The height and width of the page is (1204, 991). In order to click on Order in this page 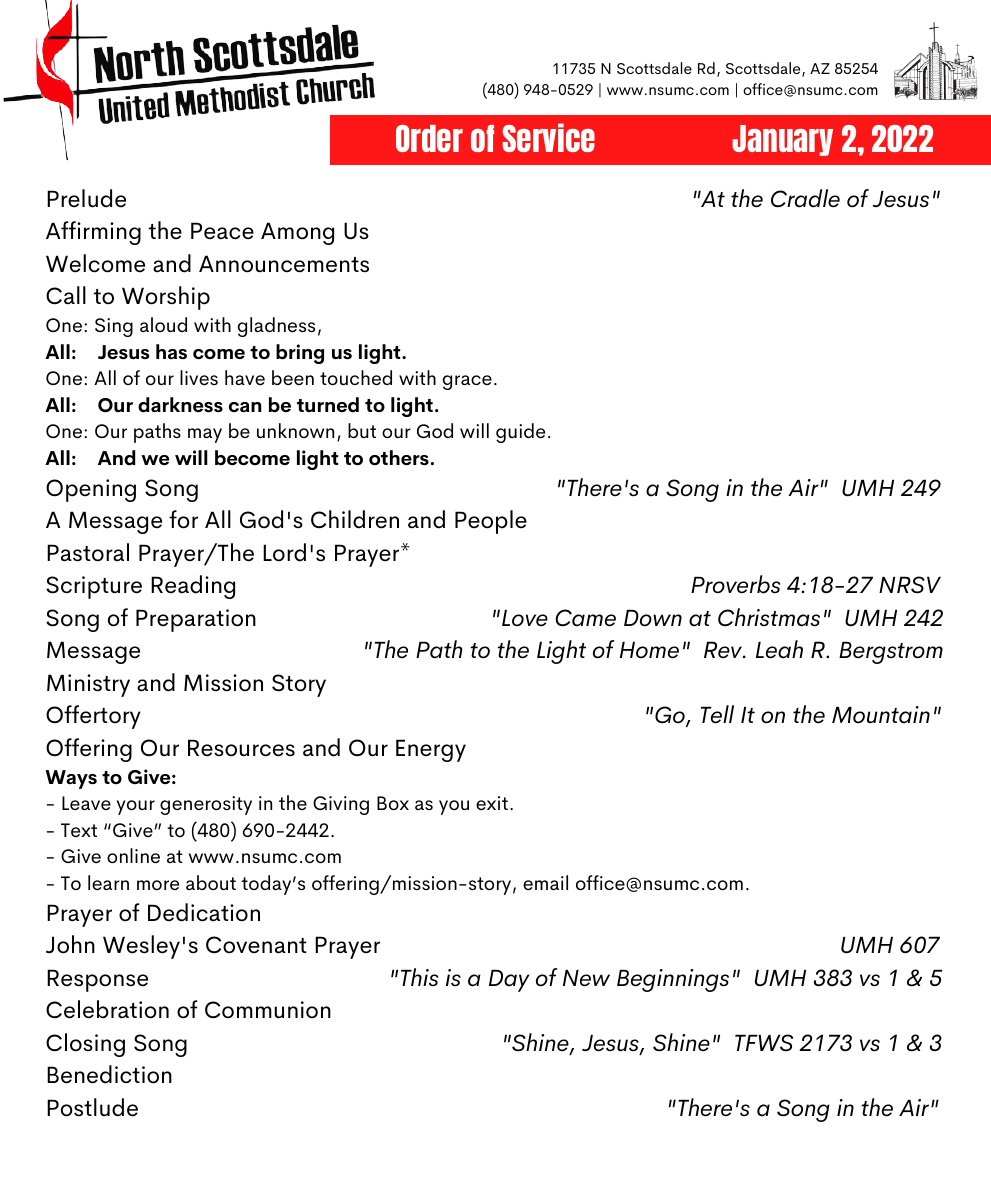, I will do `click(429, 138)`.
